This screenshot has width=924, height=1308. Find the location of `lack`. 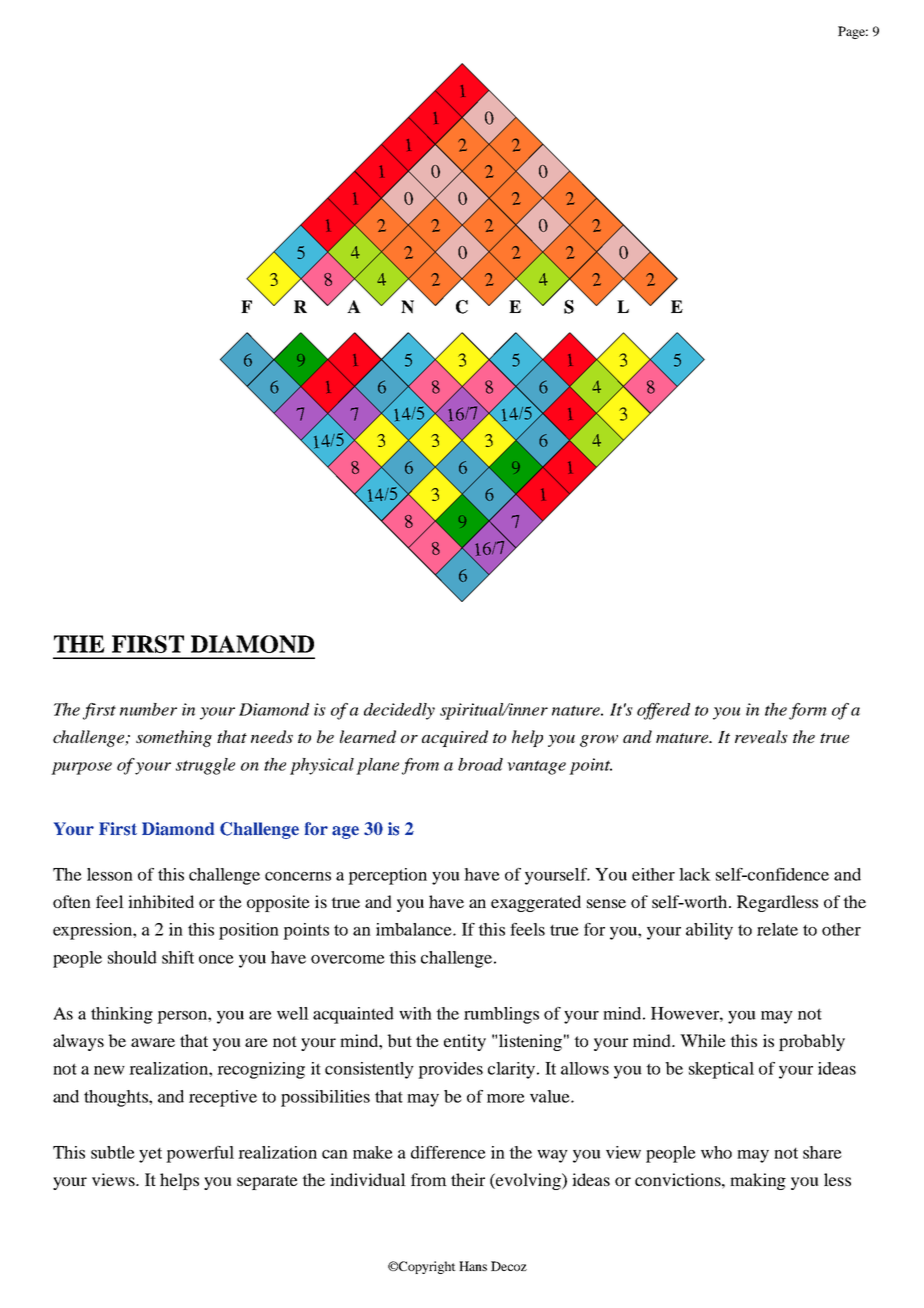

lack is located at coordinates (695, 874).
